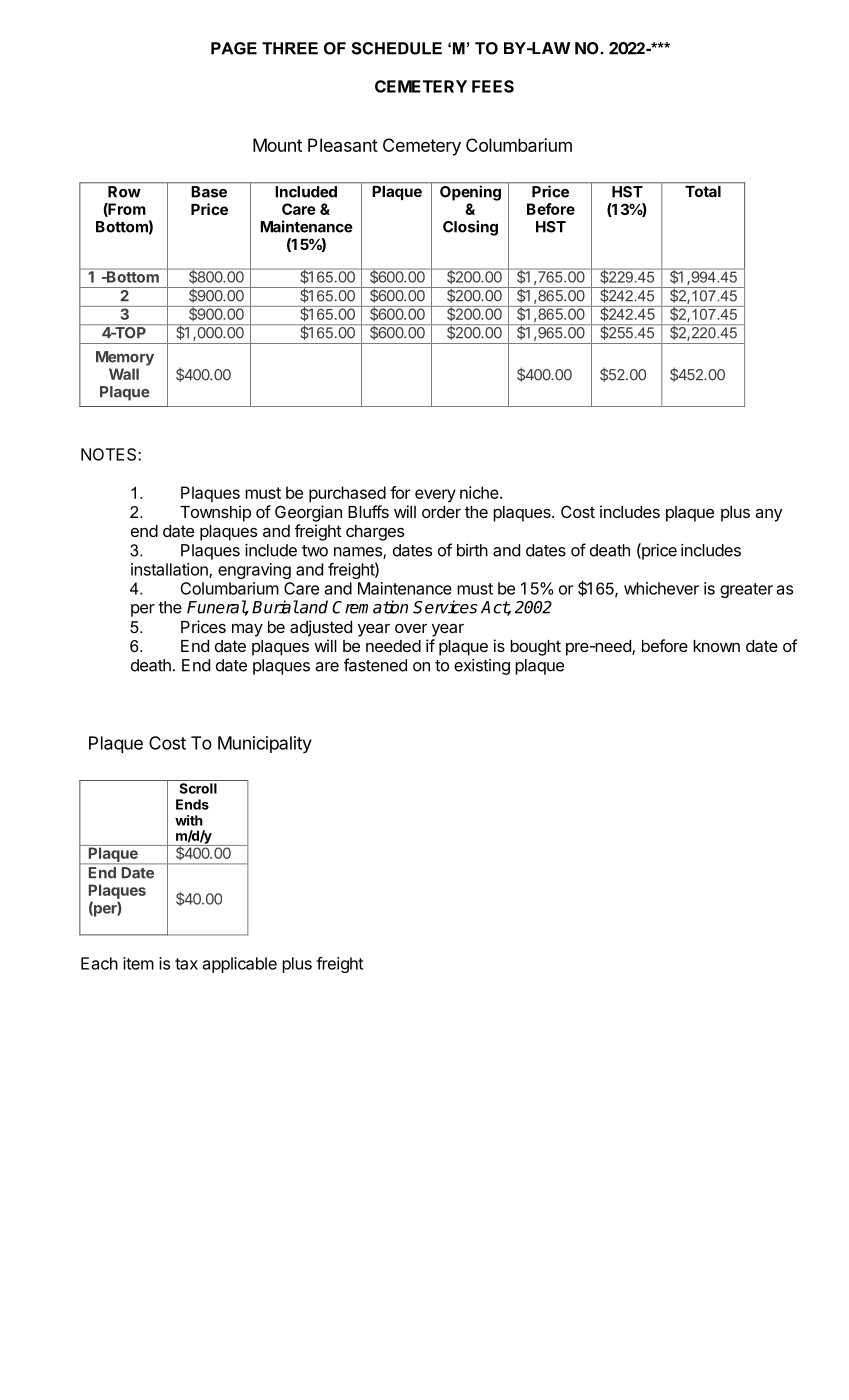 This screenshot has width=849, height=1400. Describe the element at coordinates (396, 48) in the screenshot. I see `SCHEDULE` at that location.
